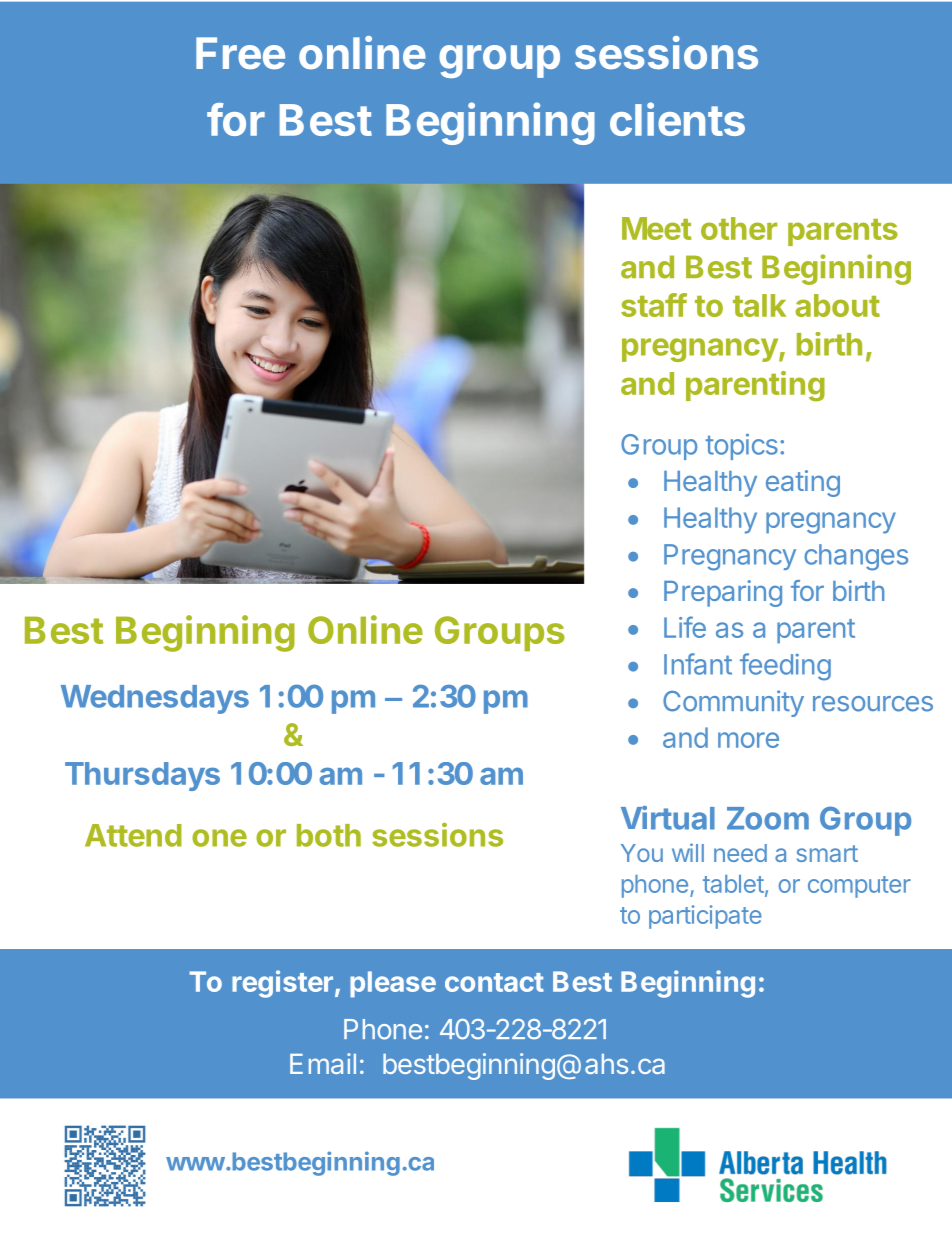  What do you see at coordinates (282, 984) in the screenshot?
I see `register` at bounding box center [282, 984].
